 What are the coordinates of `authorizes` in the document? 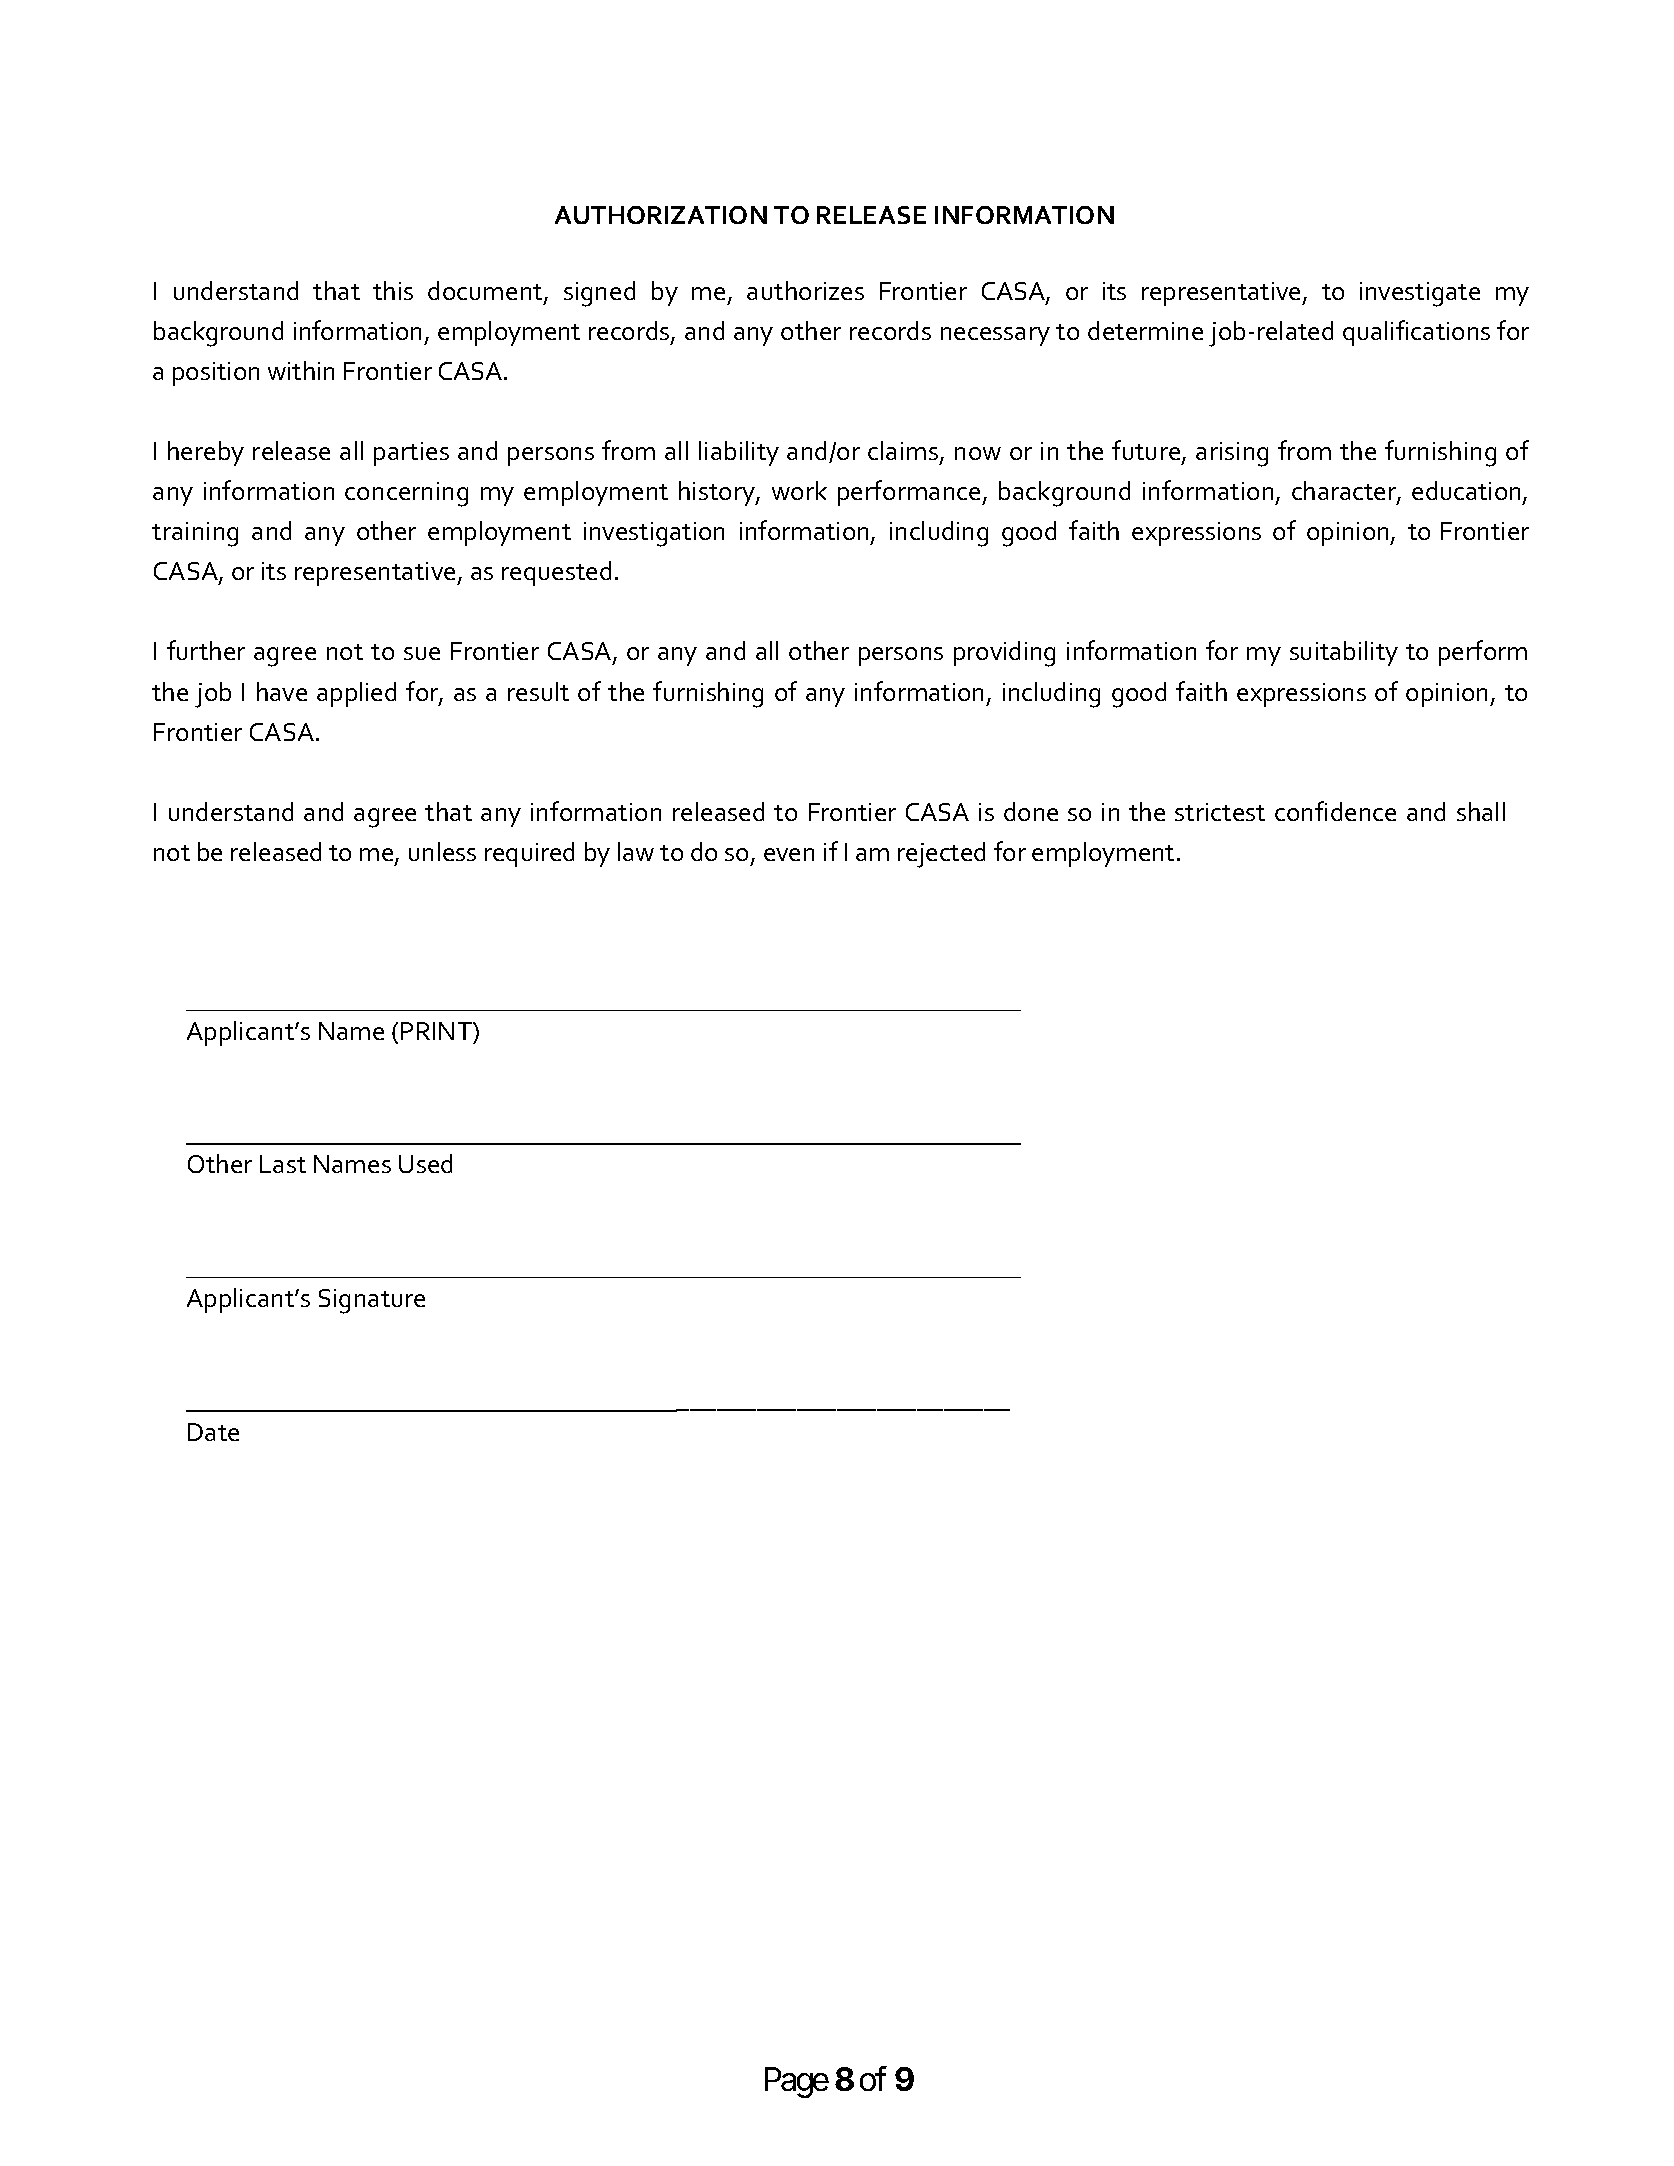 It's located at (805, 290).
